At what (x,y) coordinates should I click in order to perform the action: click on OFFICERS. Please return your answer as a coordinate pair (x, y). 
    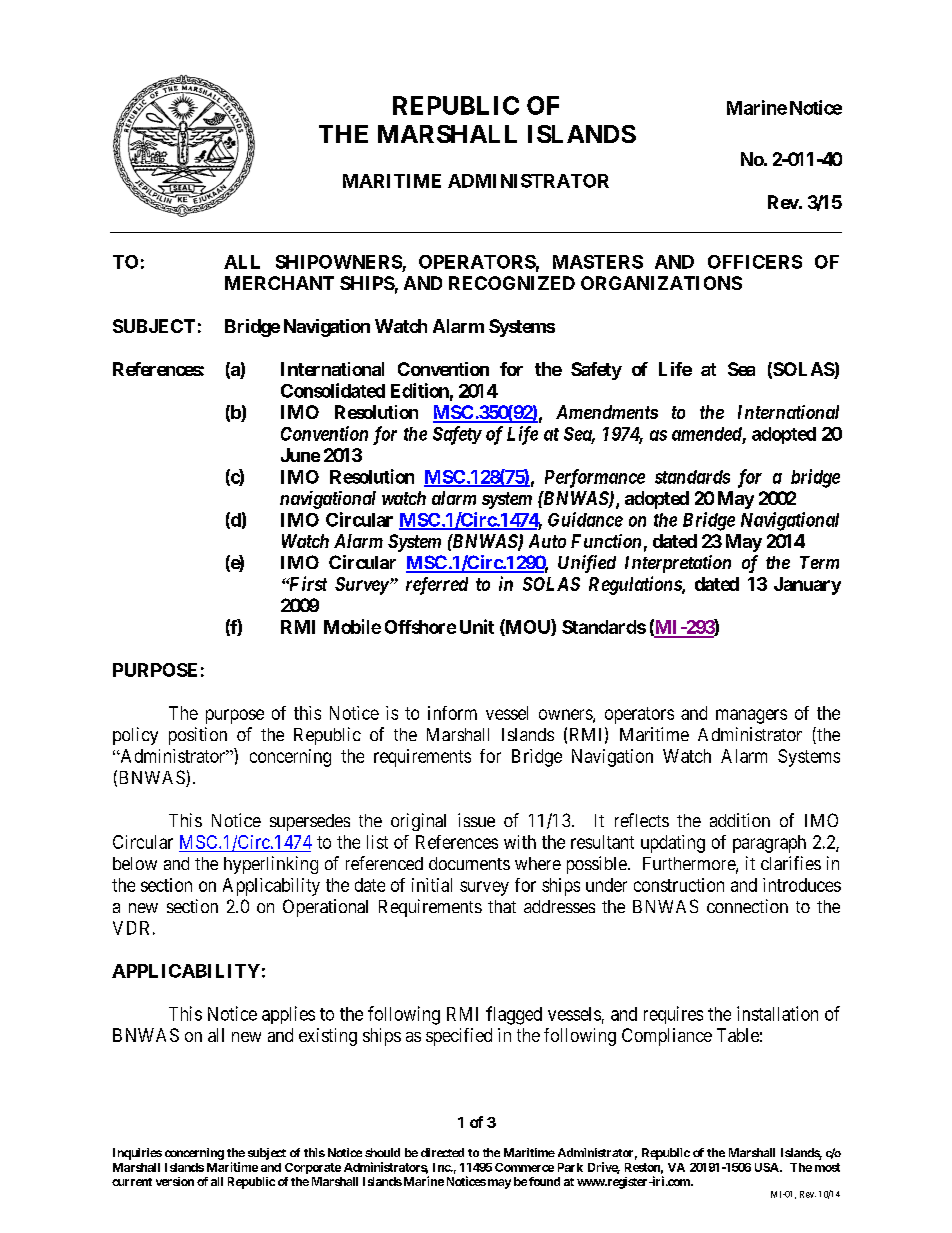
    Looking at the image, I should click on (755, 262).
